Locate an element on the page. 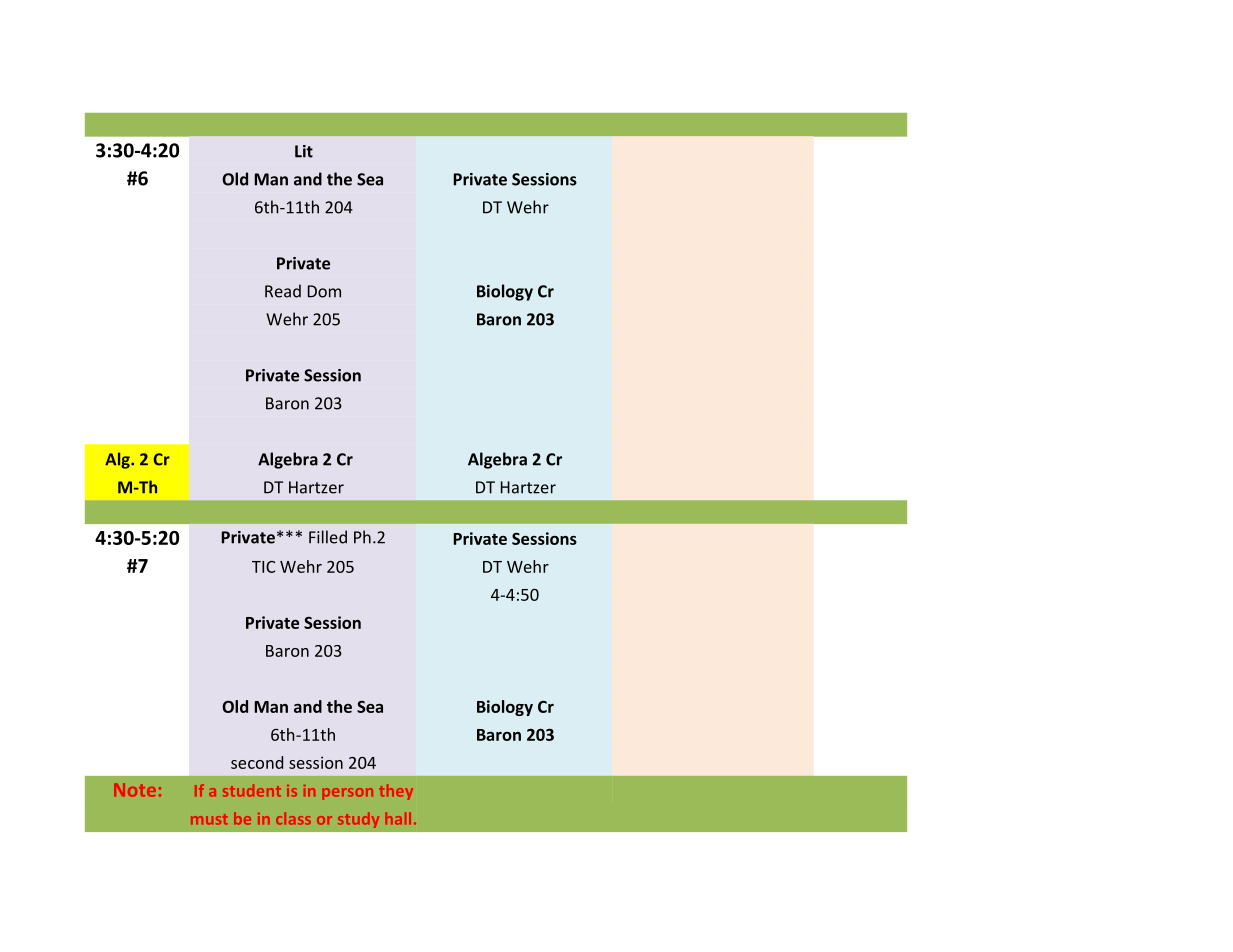 The width and height of the document is (1233, 952). must is located at coordinates (209, 819).
